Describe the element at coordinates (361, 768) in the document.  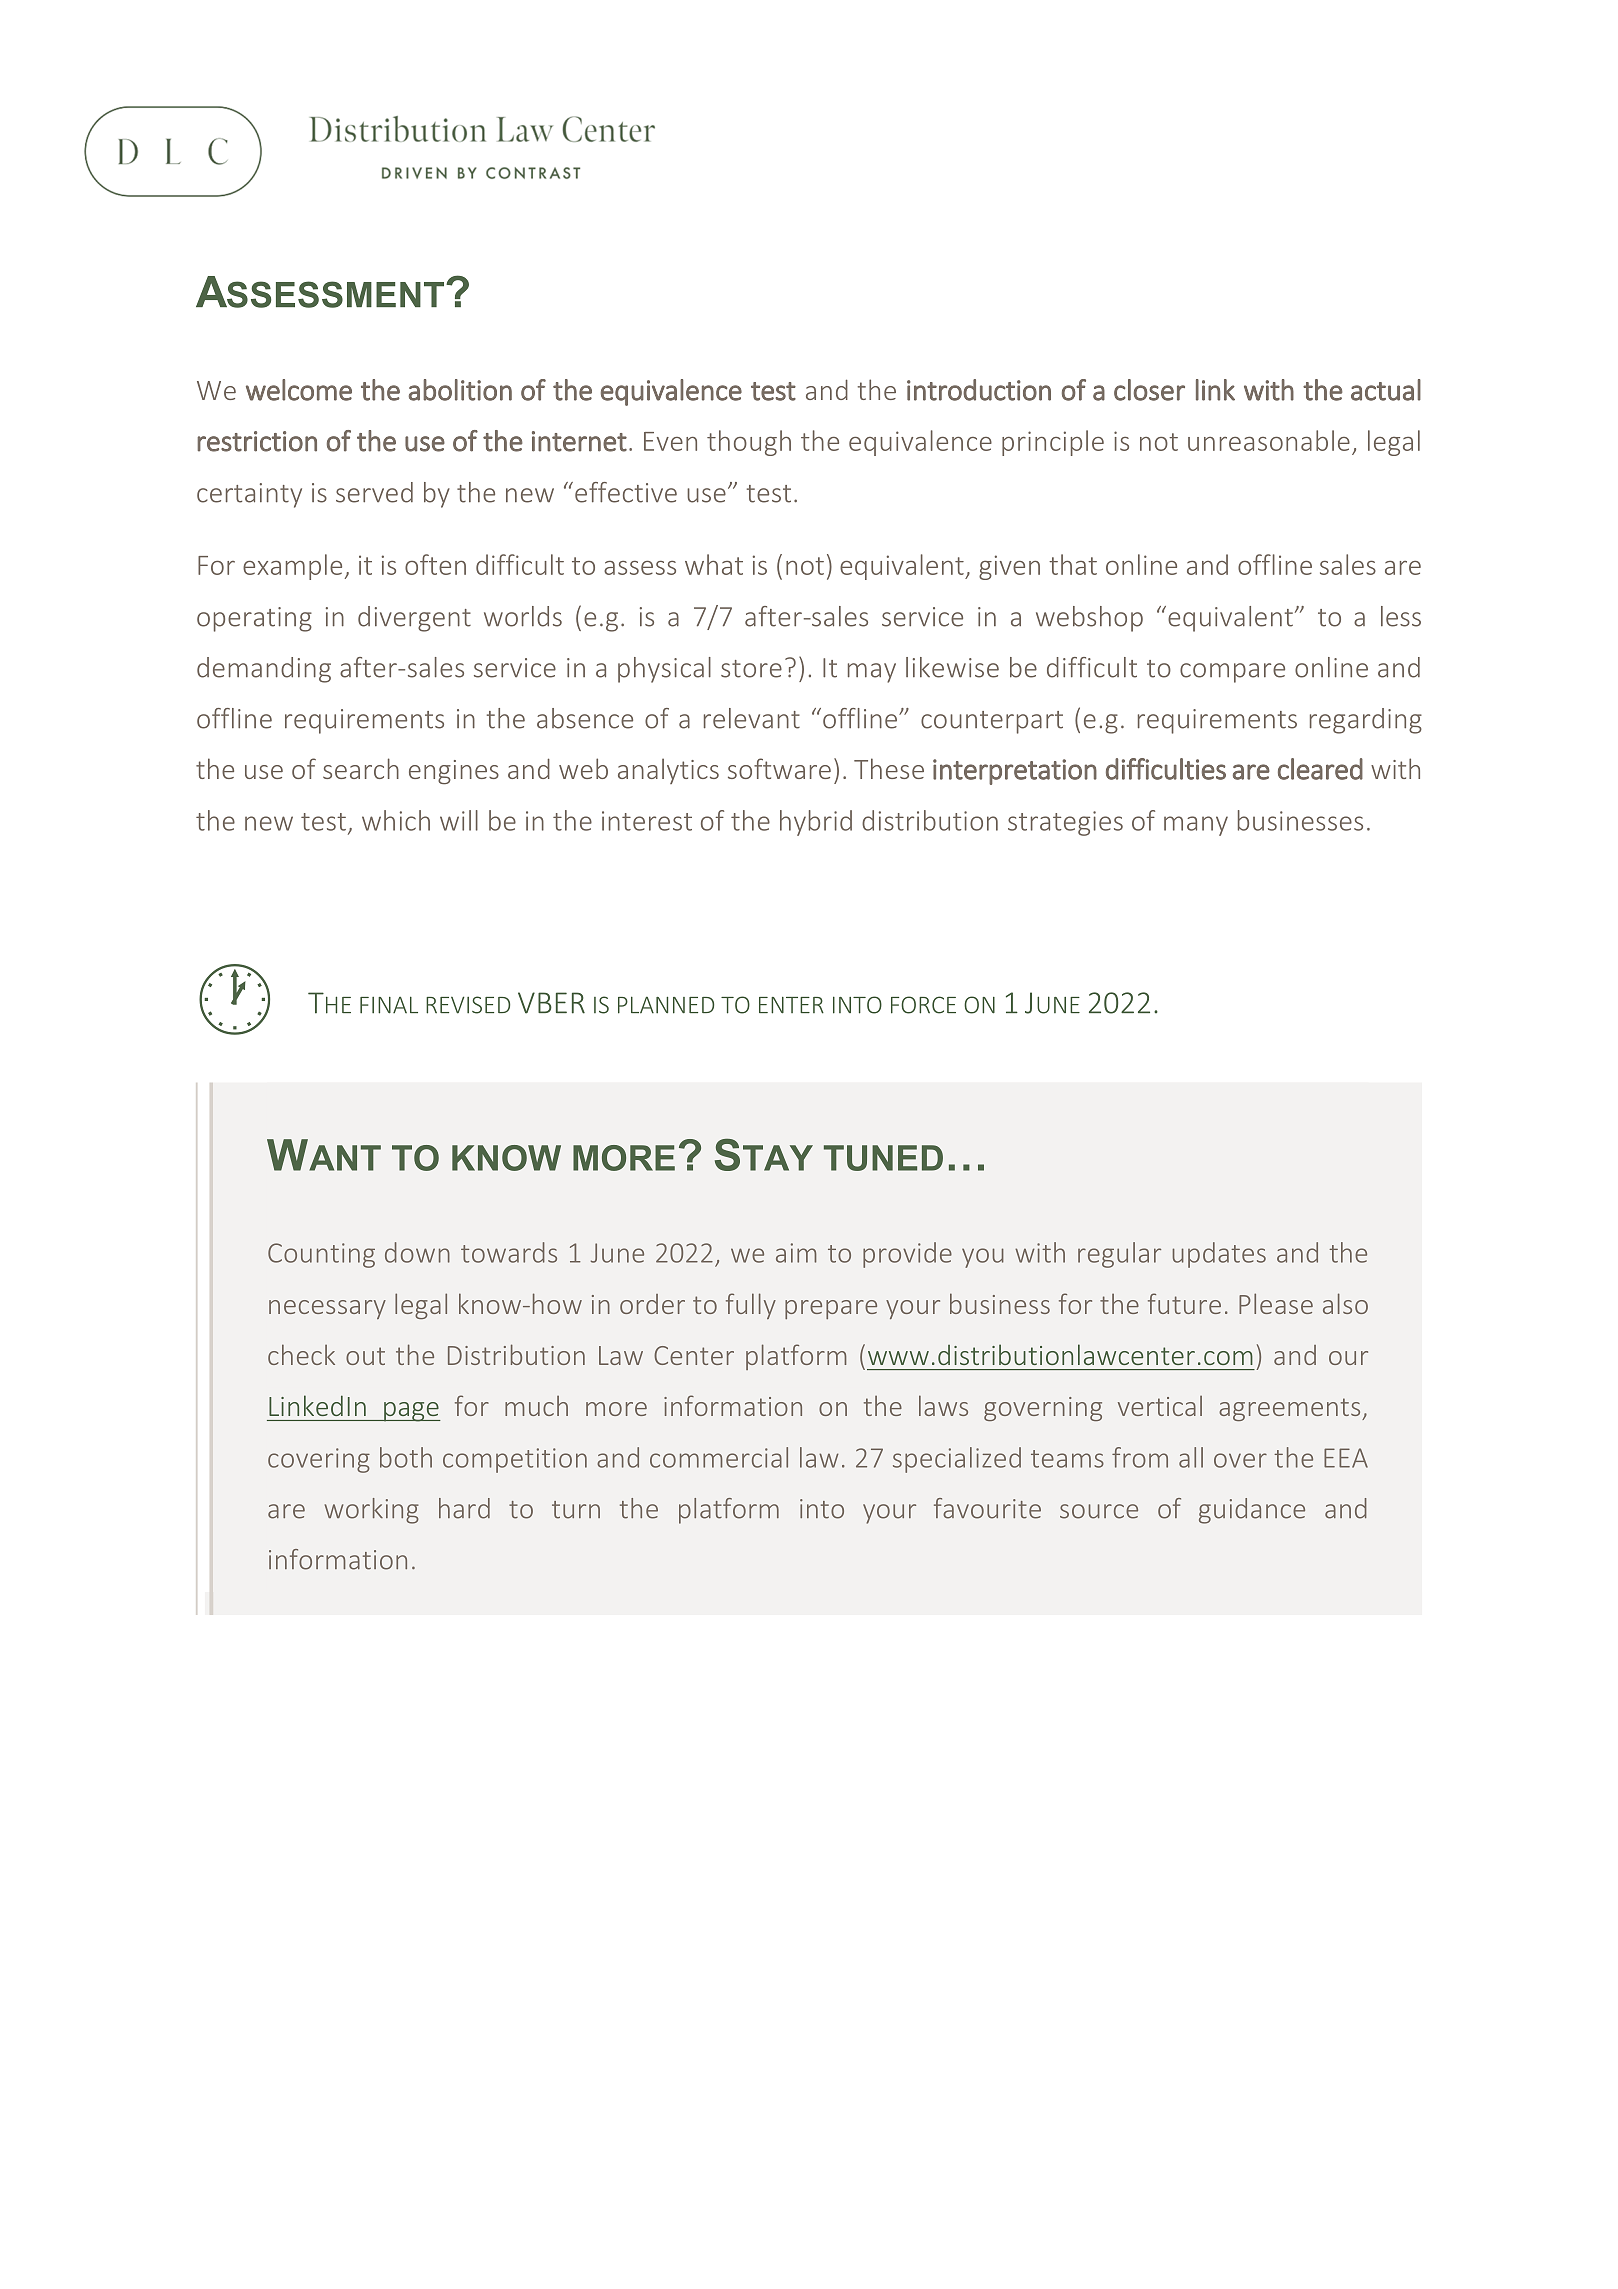
I see `search` at that location.
